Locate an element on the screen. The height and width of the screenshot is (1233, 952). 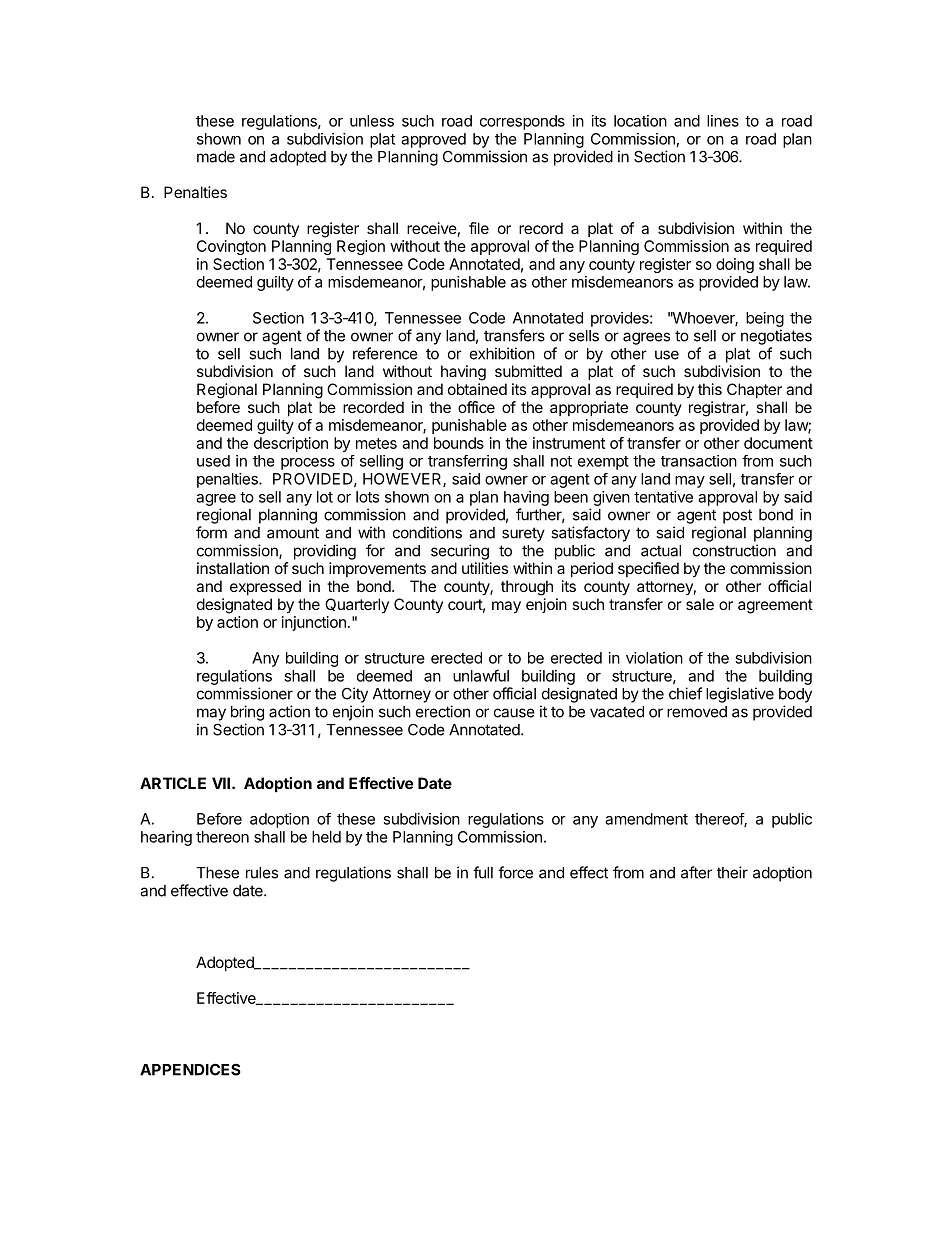
full is located at coordinates (483, 872).
